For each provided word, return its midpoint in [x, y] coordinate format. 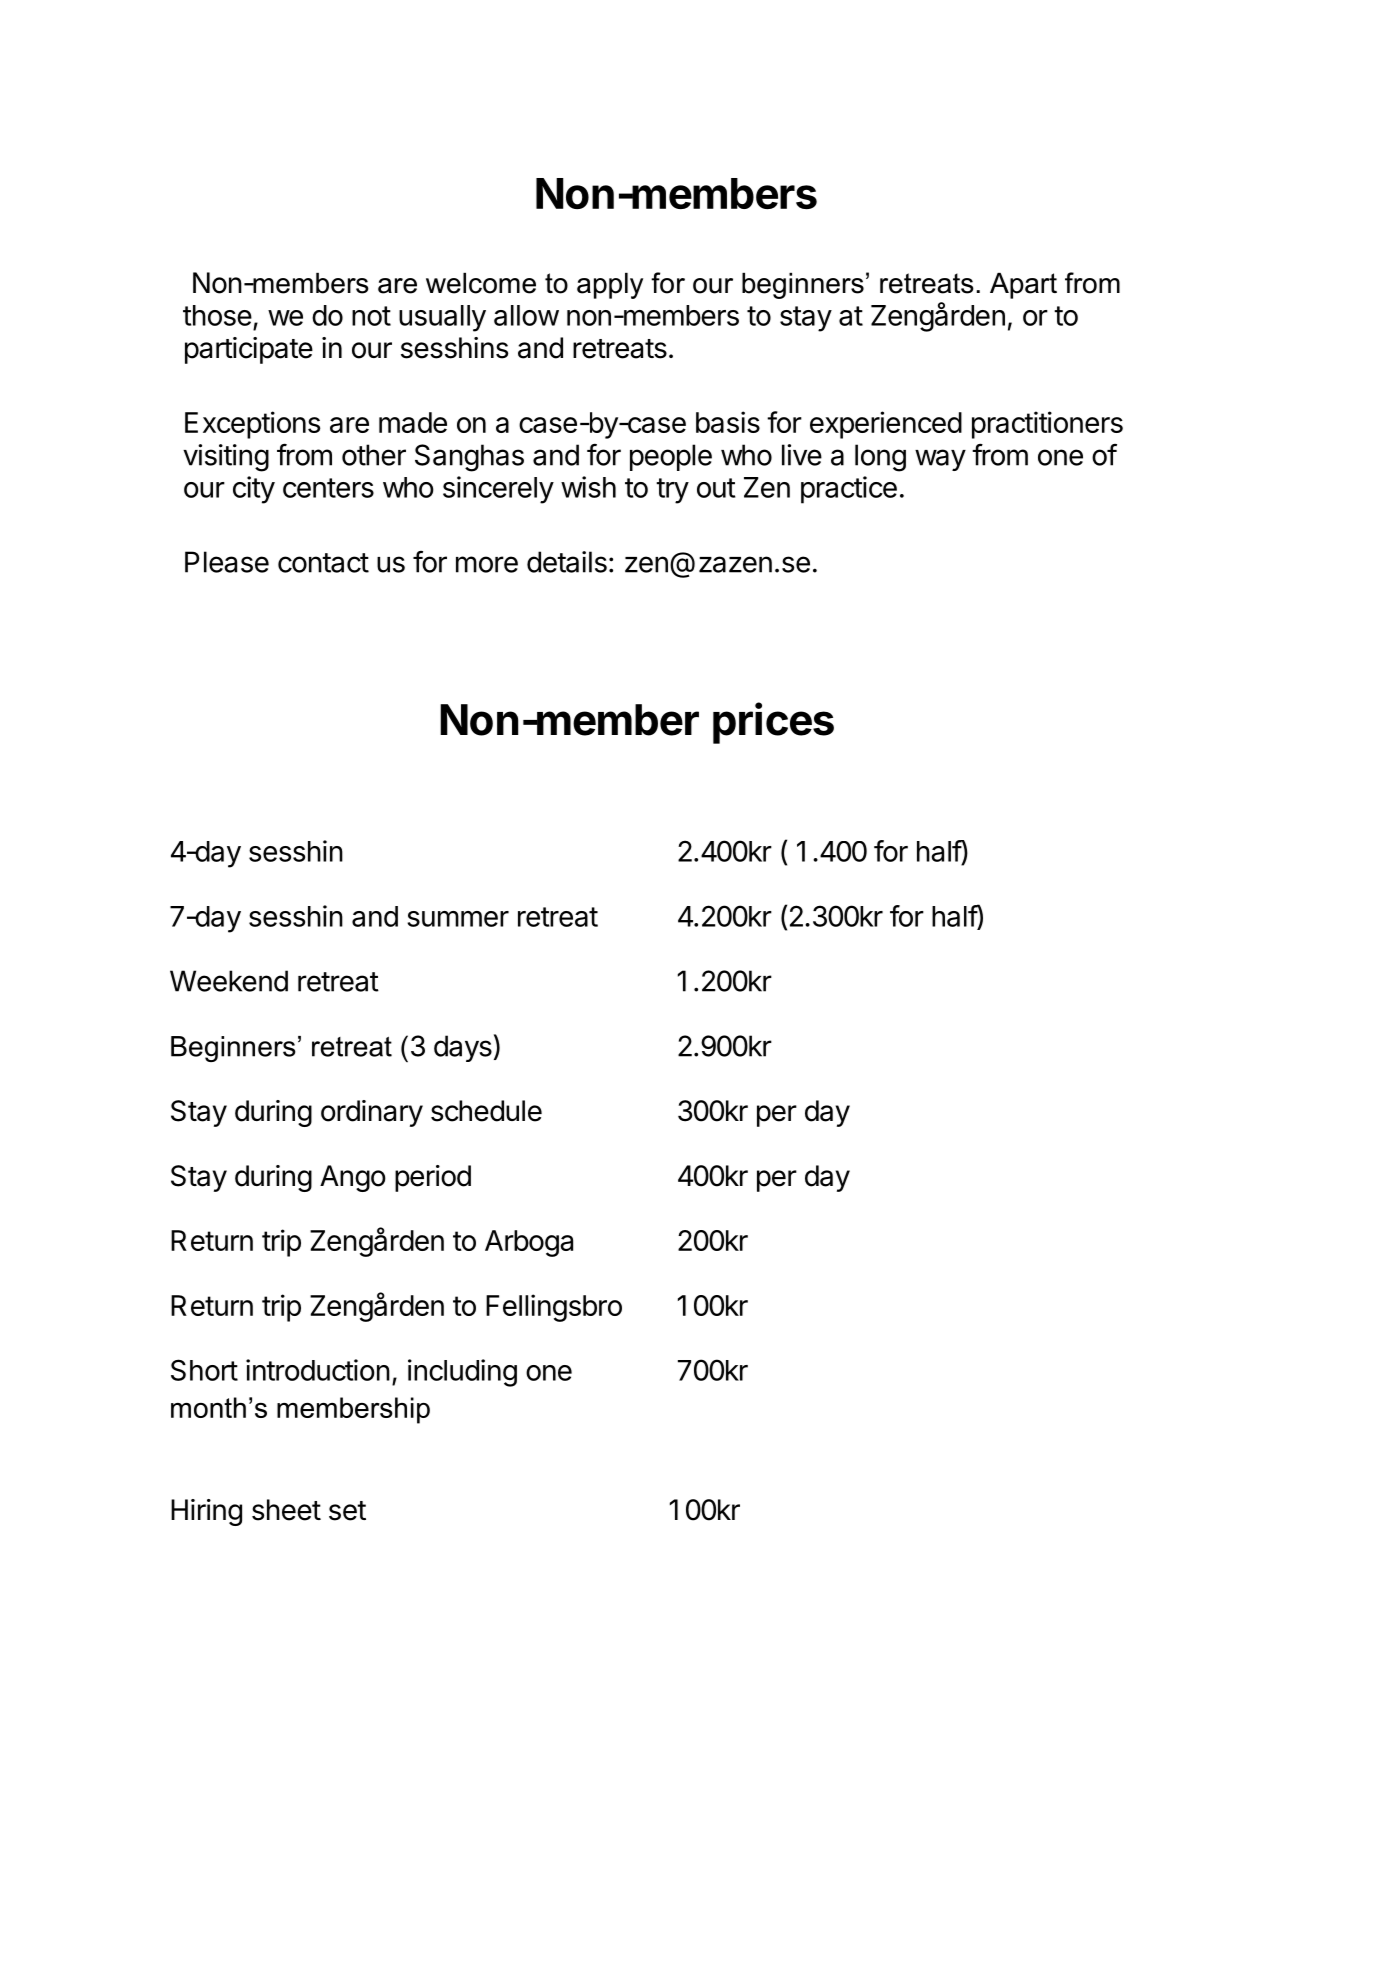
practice [849, 490]
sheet [286, 1510]
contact [323, 563]
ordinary [372, 1113]
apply [610, 286]
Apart [1023, 286]
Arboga [529, 1243]
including [462, 1373]
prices [773, 723]
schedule [486, 1111]
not [371, 316]
